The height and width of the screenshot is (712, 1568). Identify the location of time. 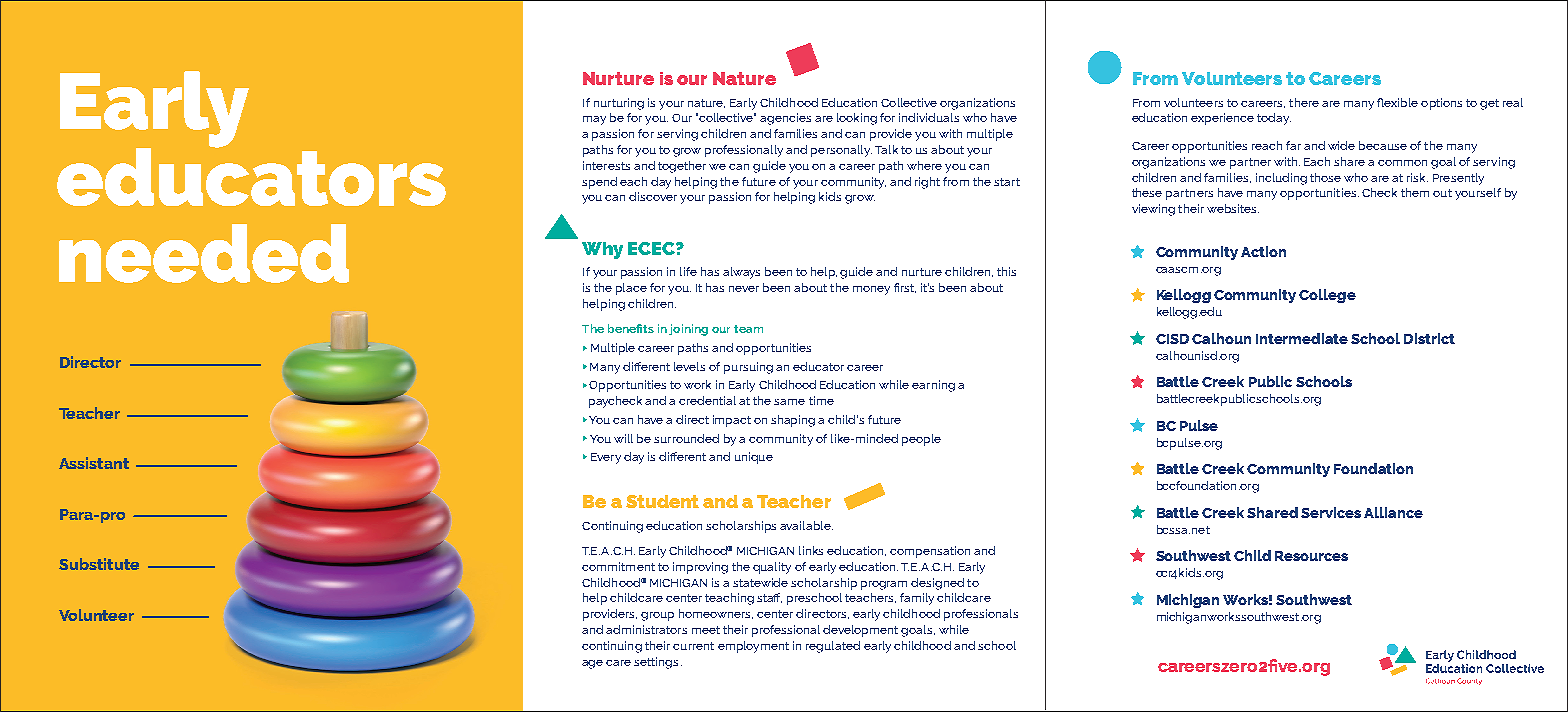
(821, 400).
